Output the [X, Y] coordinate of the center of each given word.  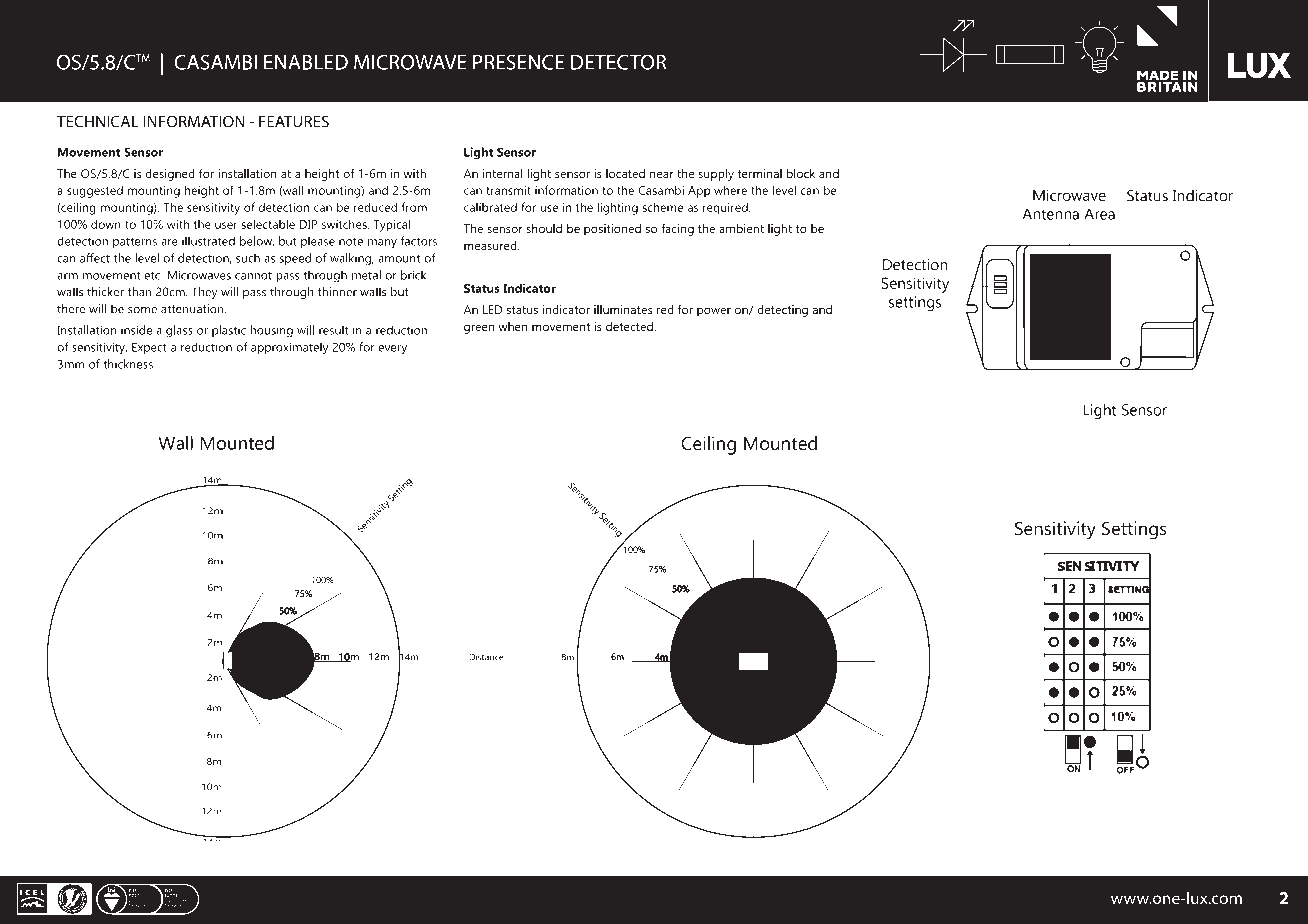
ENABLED [306, 62]
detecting [782, 311]
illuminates [623, 309]
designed [170, 175]
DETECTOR [618, 62]
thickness [129, 364]
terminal [760, 173]
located [625, 173]
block [801, 173]
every [392, 350]
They [205, 293]
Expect [149, 349]
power [714, 312]
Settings [1134, 530]
